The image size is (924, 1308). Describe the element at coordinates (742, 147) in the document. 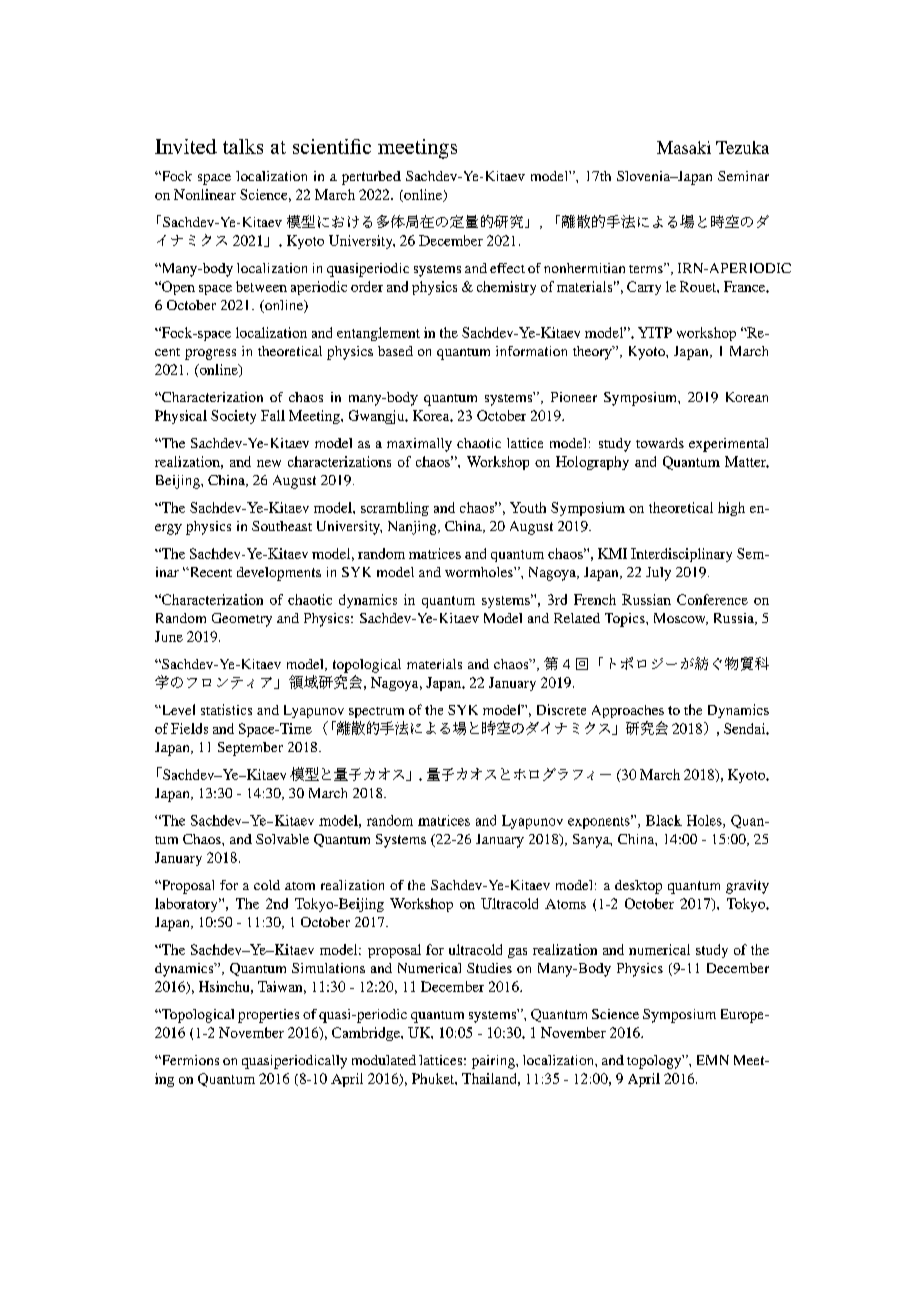

I see `Tezuka` at that location.
